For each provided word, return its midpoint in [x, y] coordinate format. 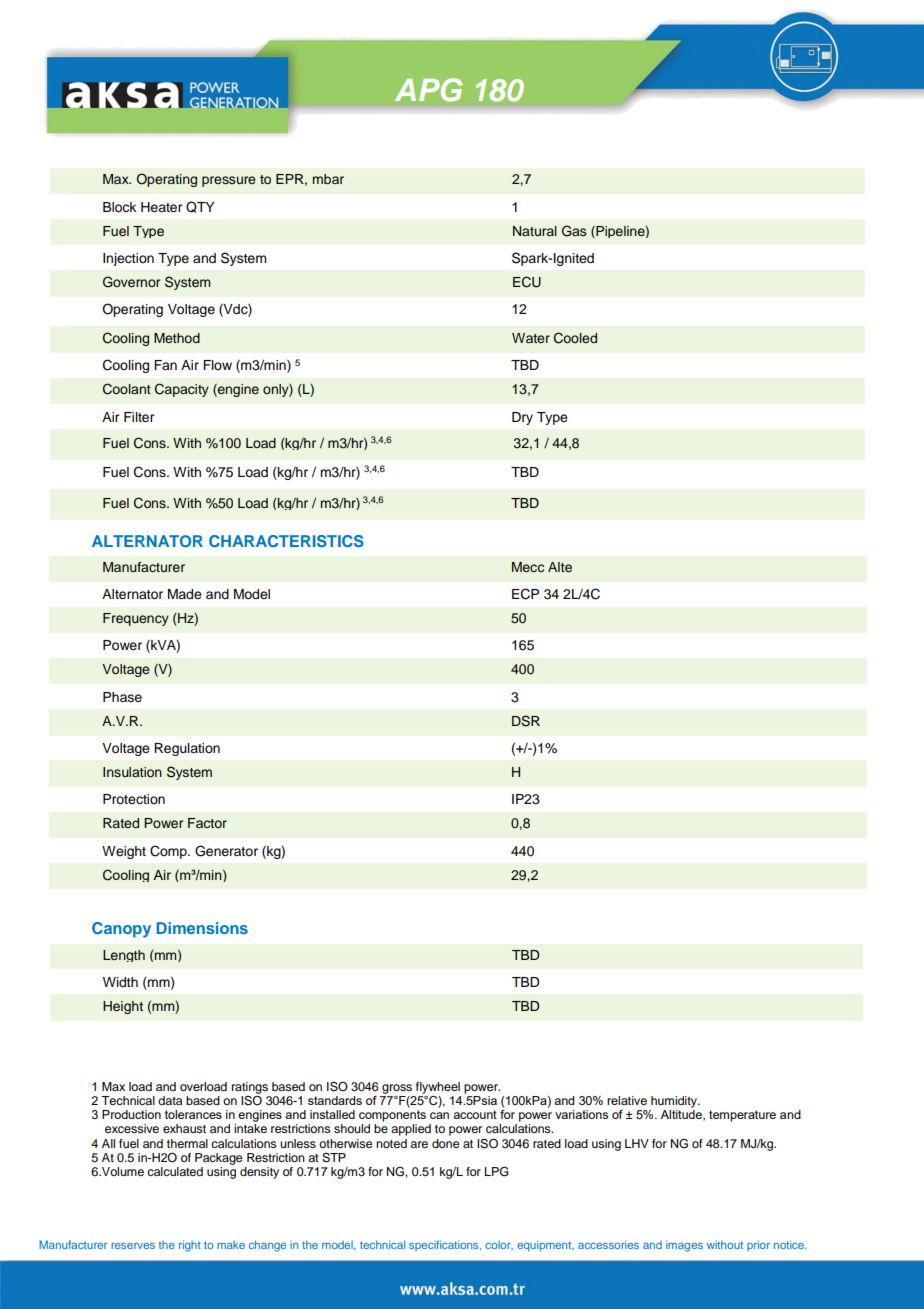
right [190, 1246]
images [684, 1246]
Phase [122, 697]
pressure [229, 181]
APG [429, 90]
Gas [574, 231]
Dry [522, 418]
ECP [525, 594]
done [445, 1143]
